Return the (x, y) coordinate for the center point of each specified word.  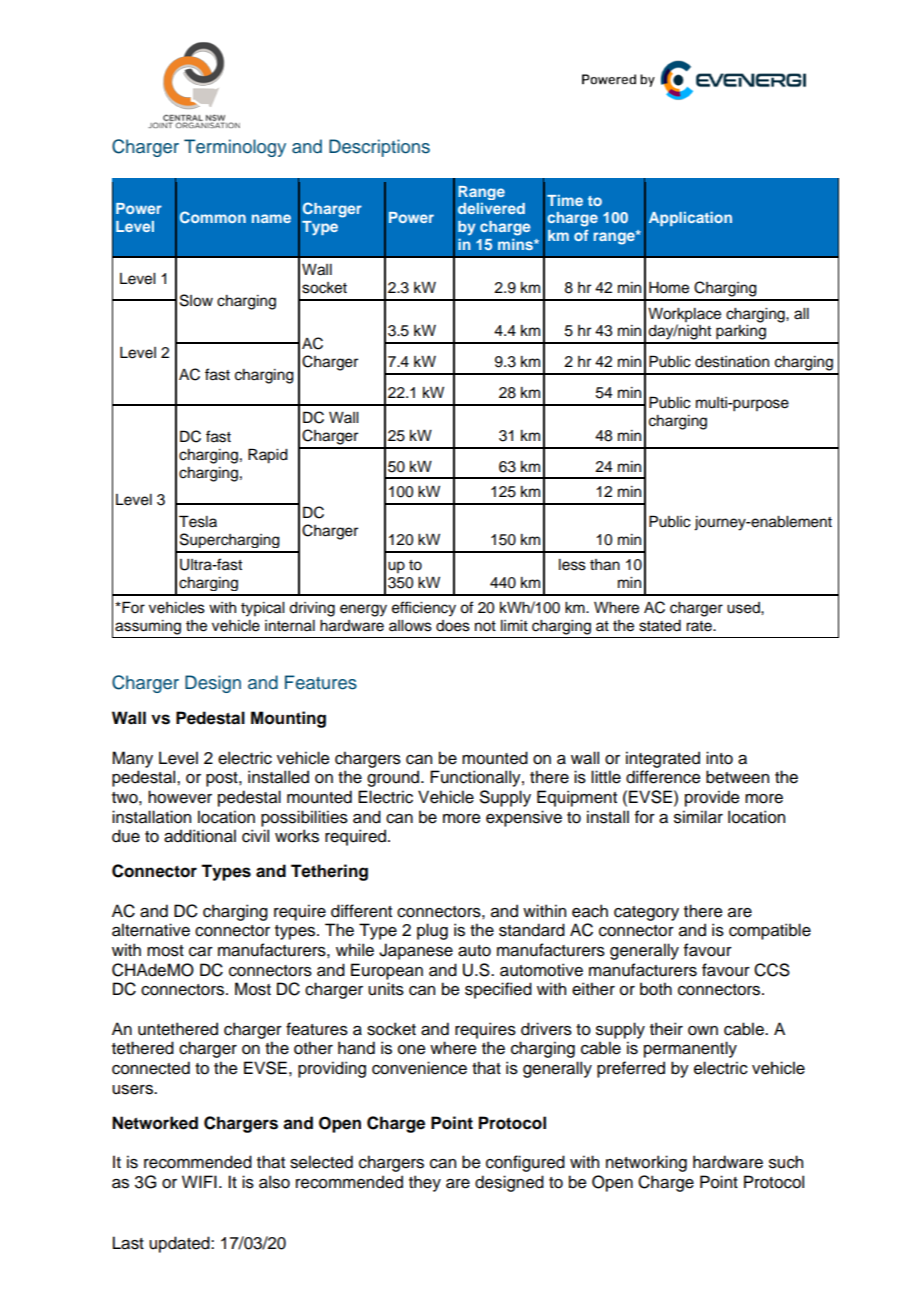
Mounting (288, 719)
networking (646, 1163)
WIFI (199, 1181)
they (425, 1183)
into (719, 758)
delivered (491, 208)
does (453, 626)
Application (690, 219)
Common (213, 217)
